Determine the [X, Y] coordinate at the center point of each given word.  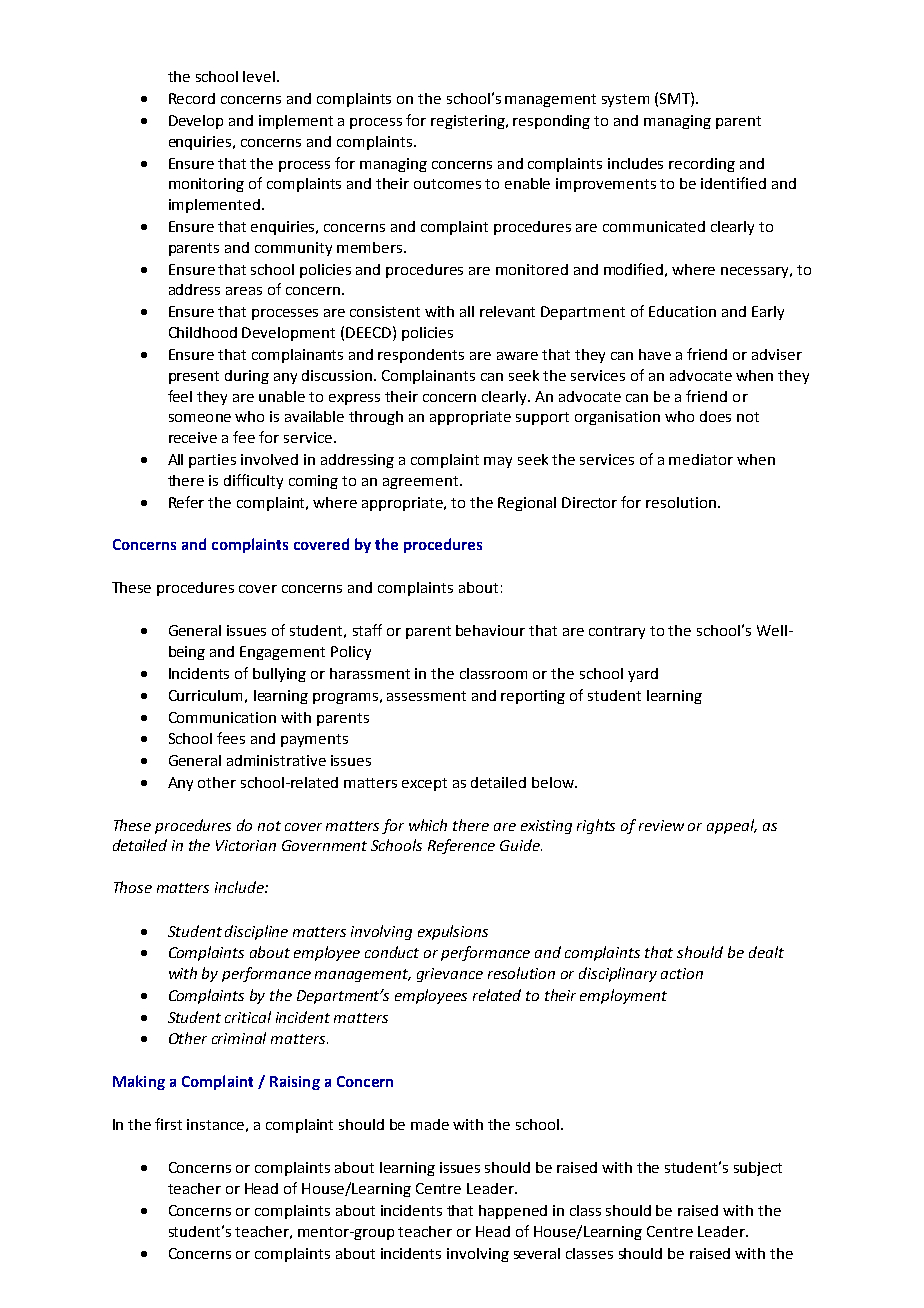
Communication [222, 717]
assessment [426, 696]
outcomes [447, 184]
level [259, 76]
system [625, 100]
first [168, 1124]
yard [643, 675]
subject [758, 1169]
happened [513, 1212]
